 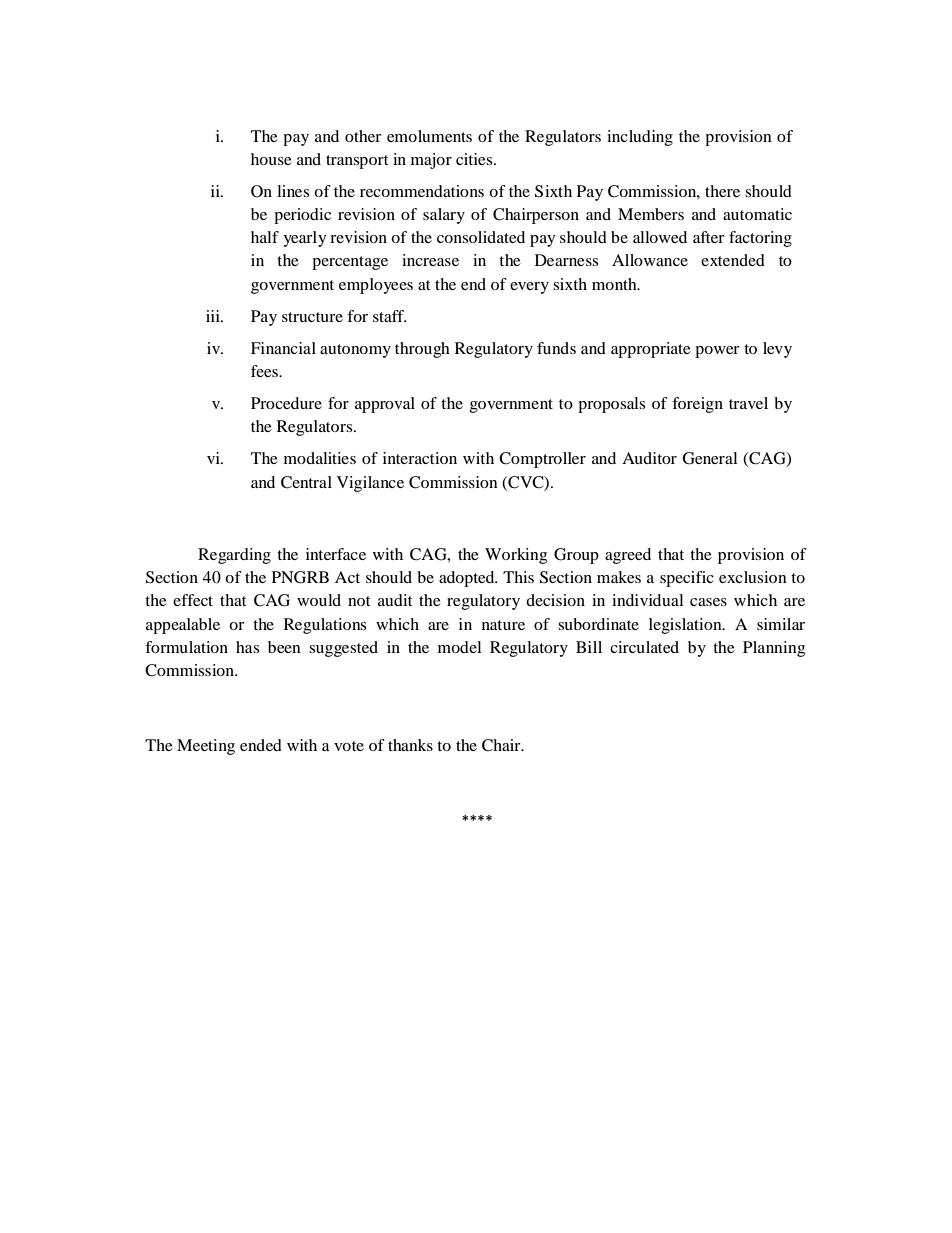 I want to click on house, so click(x=271, y=159).
